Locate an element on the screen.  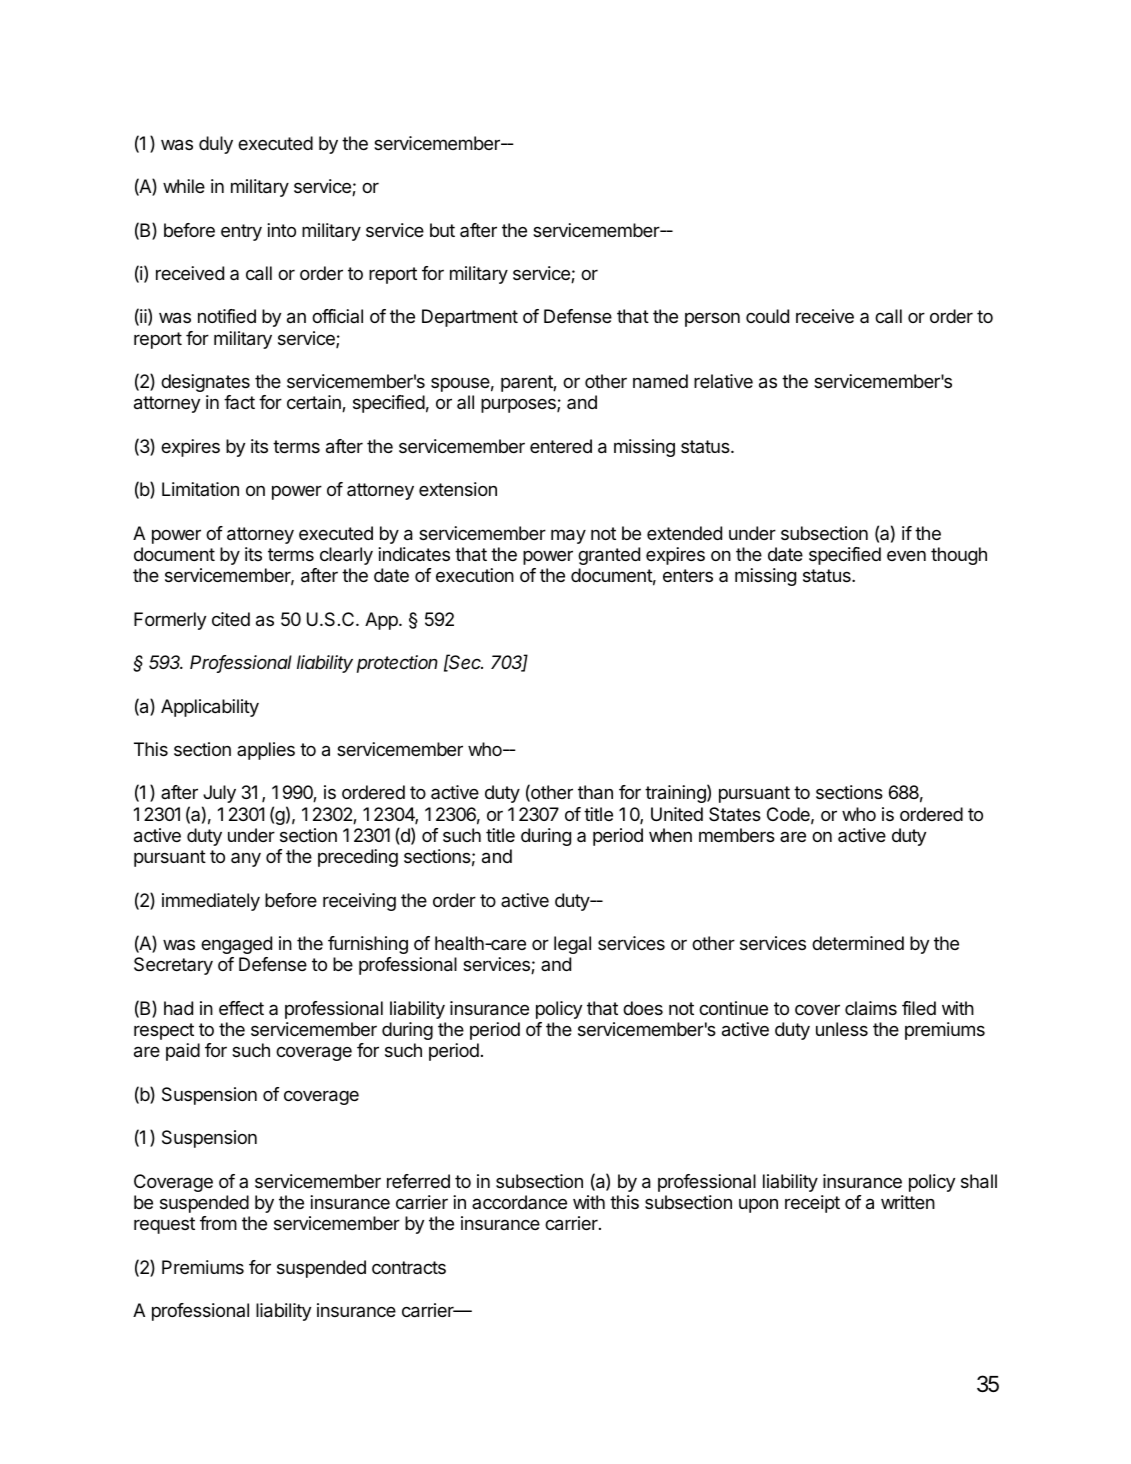
relative is located at coordinates (723, 381).
